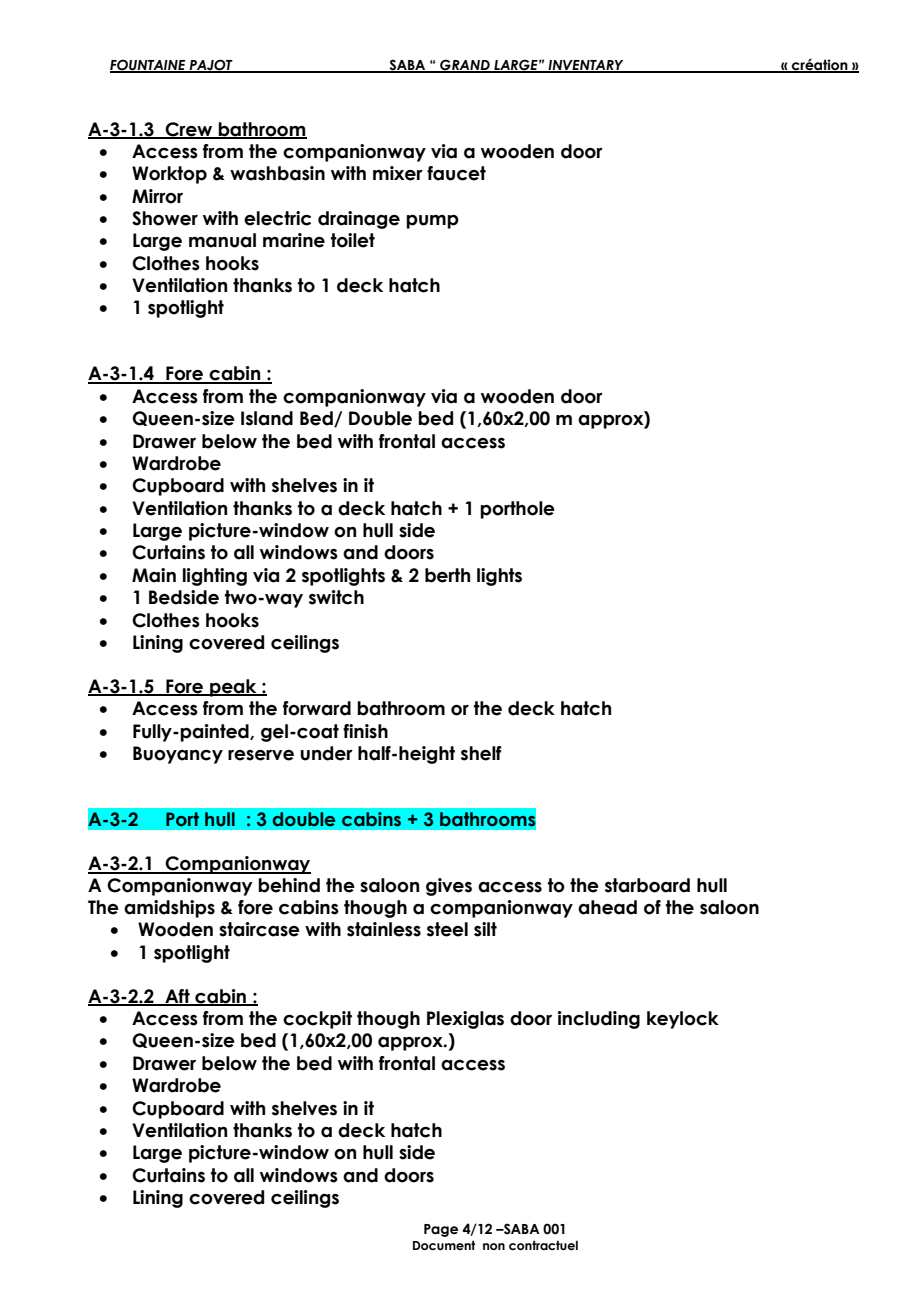  Describe the element at coordinates (365, 731) in the page. I see `finish` at that location.
